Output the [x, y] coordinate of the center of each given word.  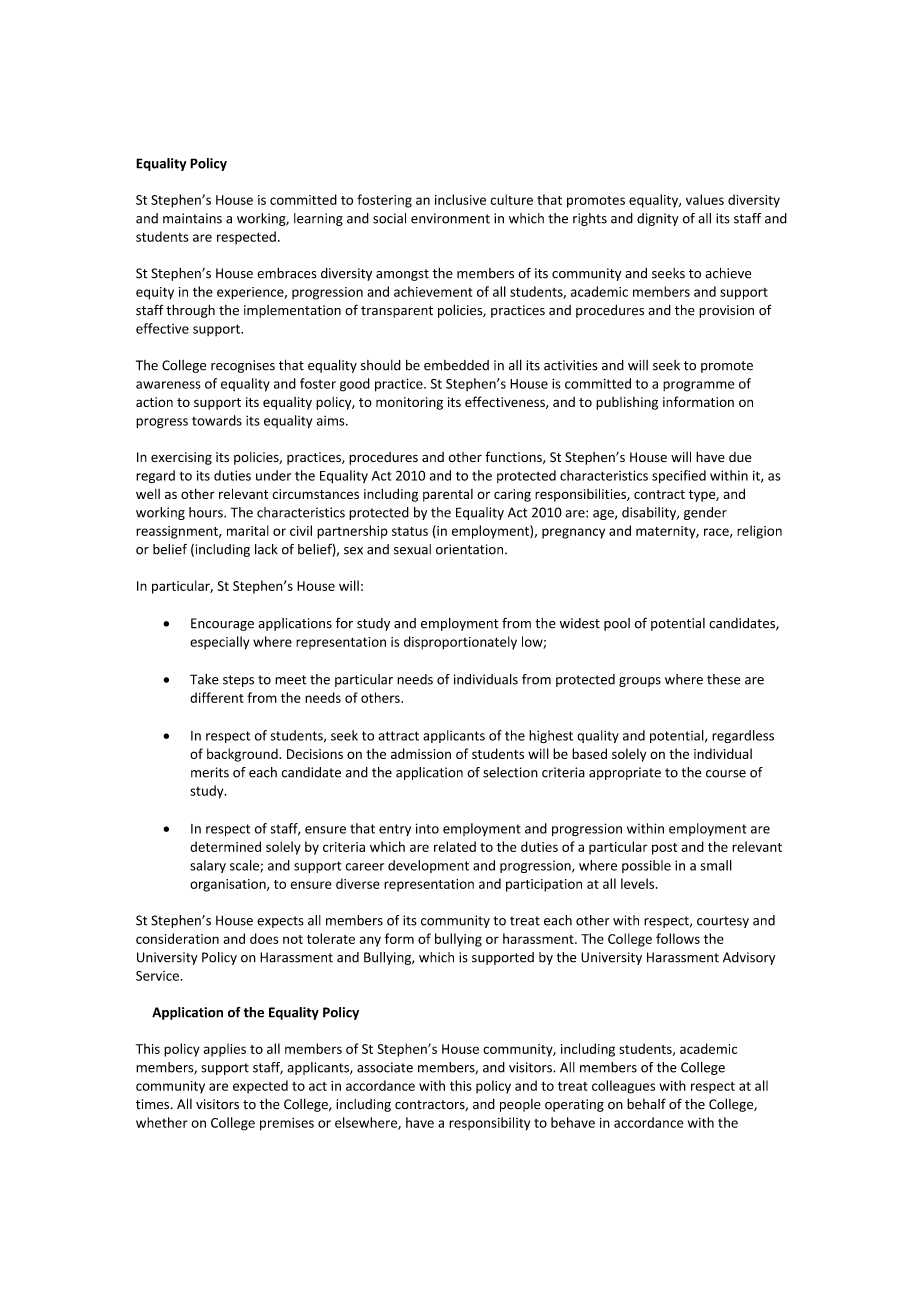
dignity [658, 219]
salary [208, 866]
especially [219, 643]
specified [679, 477]
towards [217, 420]
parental [448, 495]
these [723, 679]
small [716, 865]
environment [450, 218]
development [428, 866]
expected [260, 1087]
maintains [192, 218]
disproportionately [460, 643]
